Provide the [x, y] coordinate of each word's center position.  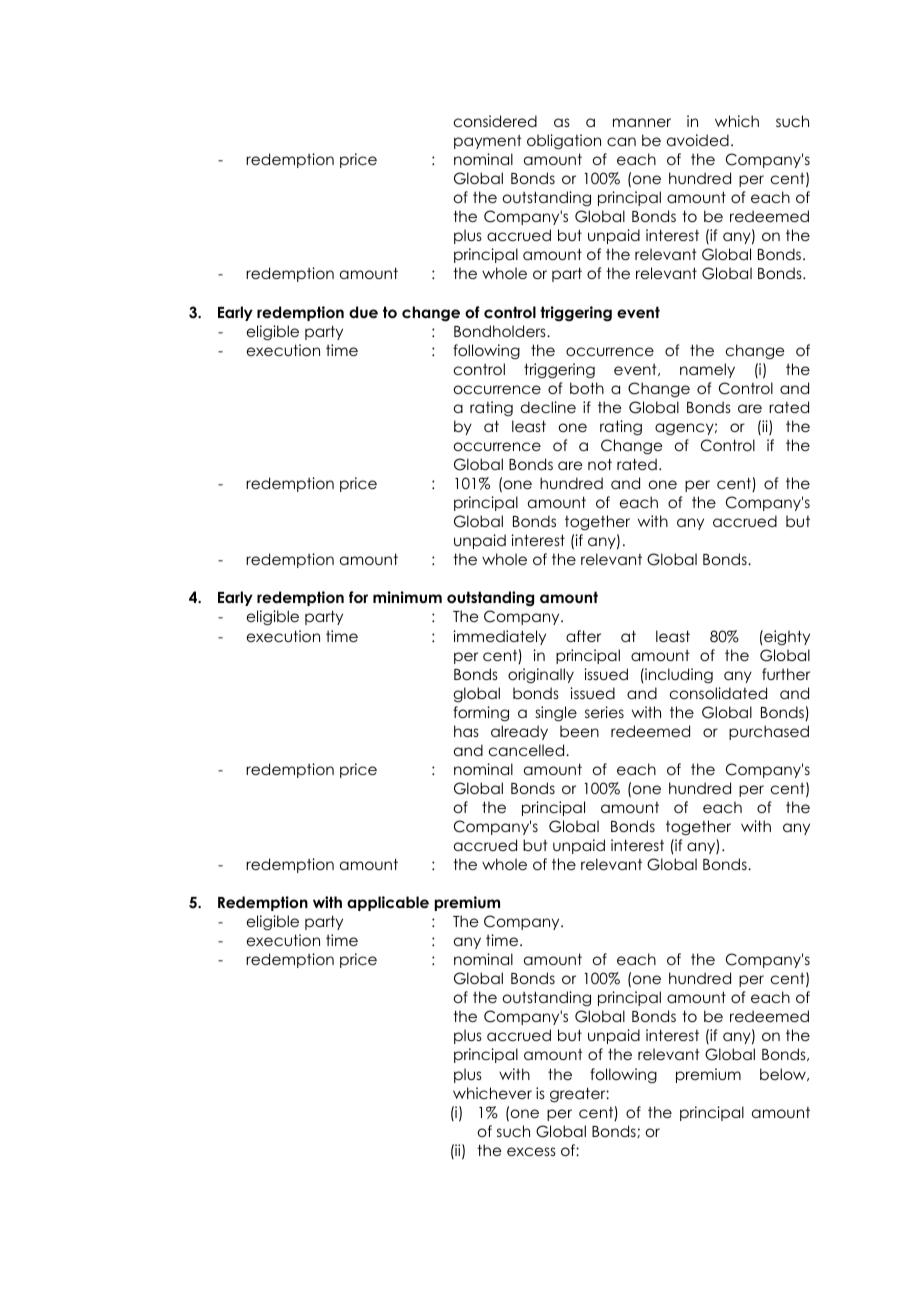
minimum [407, 597]
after [583, 636]
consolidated [718, 693]
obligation [564, 142]
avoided [698, 140]
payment [488, 142]
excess [531, 1151]
